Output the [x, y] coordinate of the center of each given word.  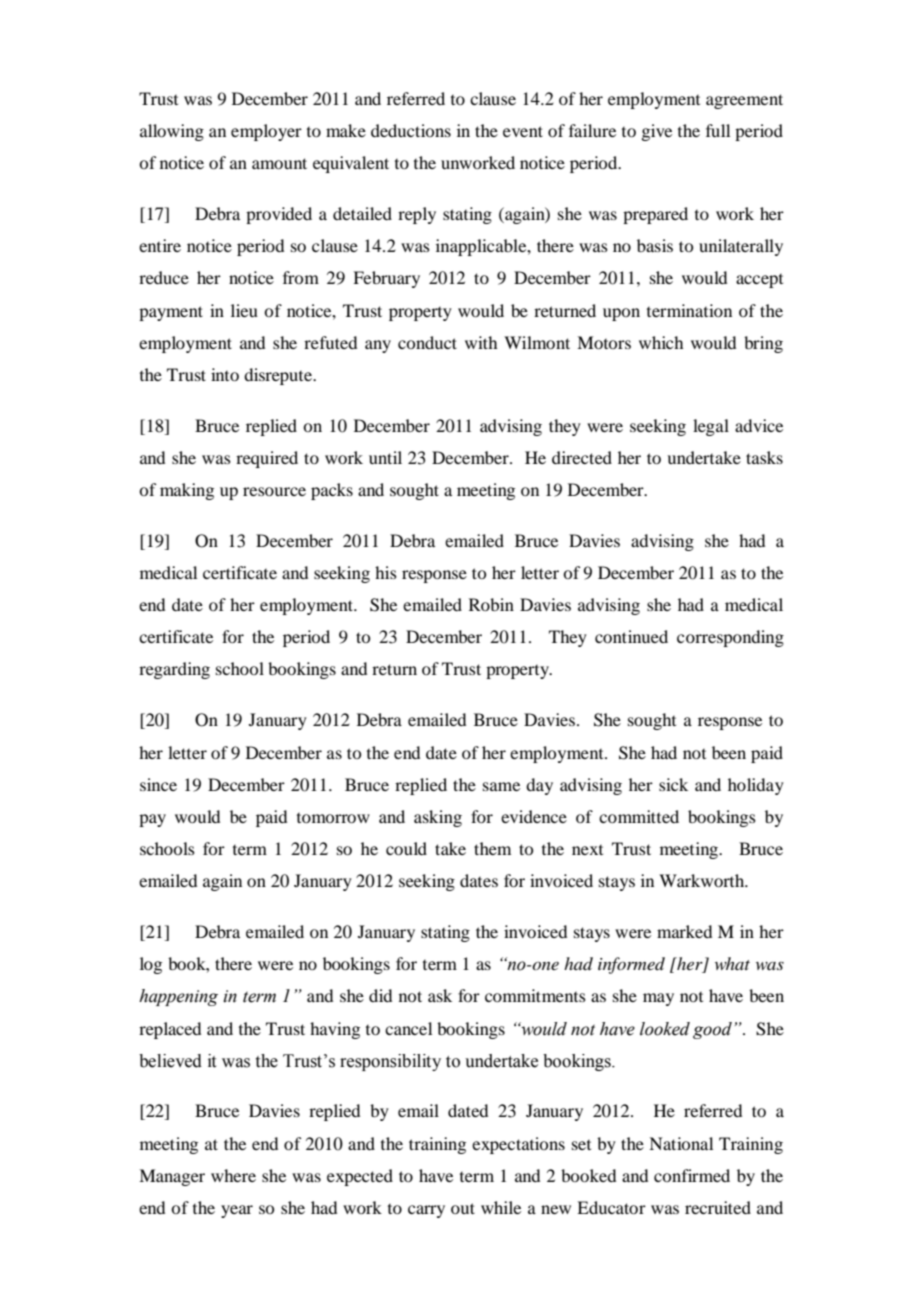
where [233, 1175]
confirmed [692, 1175]
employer [266, 132]
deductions [411, 130]
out [463, 1208]
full [718, 130]
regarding [174, 670]
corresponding [730, 638]
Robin [491, 604]
